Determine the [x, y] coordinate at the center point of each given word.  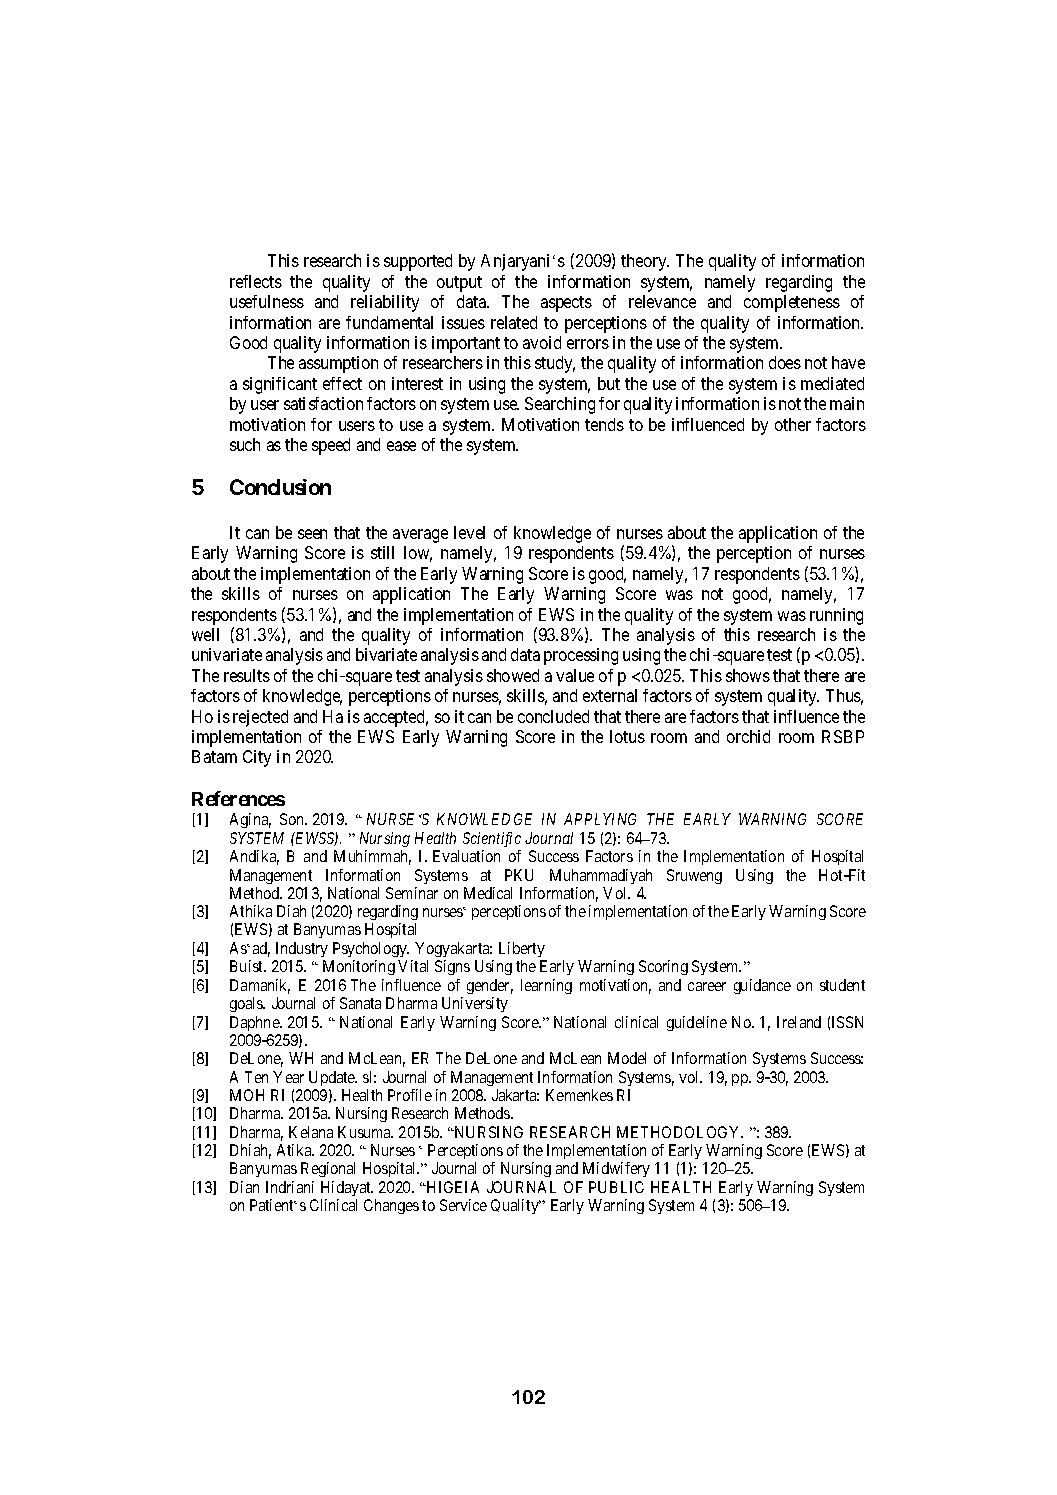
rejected [260, 718]
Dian [244, 1187]
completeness [792, 303]
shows [748, 675]
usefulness [267, 301]
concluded [553, 716]
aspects [566, 304]
